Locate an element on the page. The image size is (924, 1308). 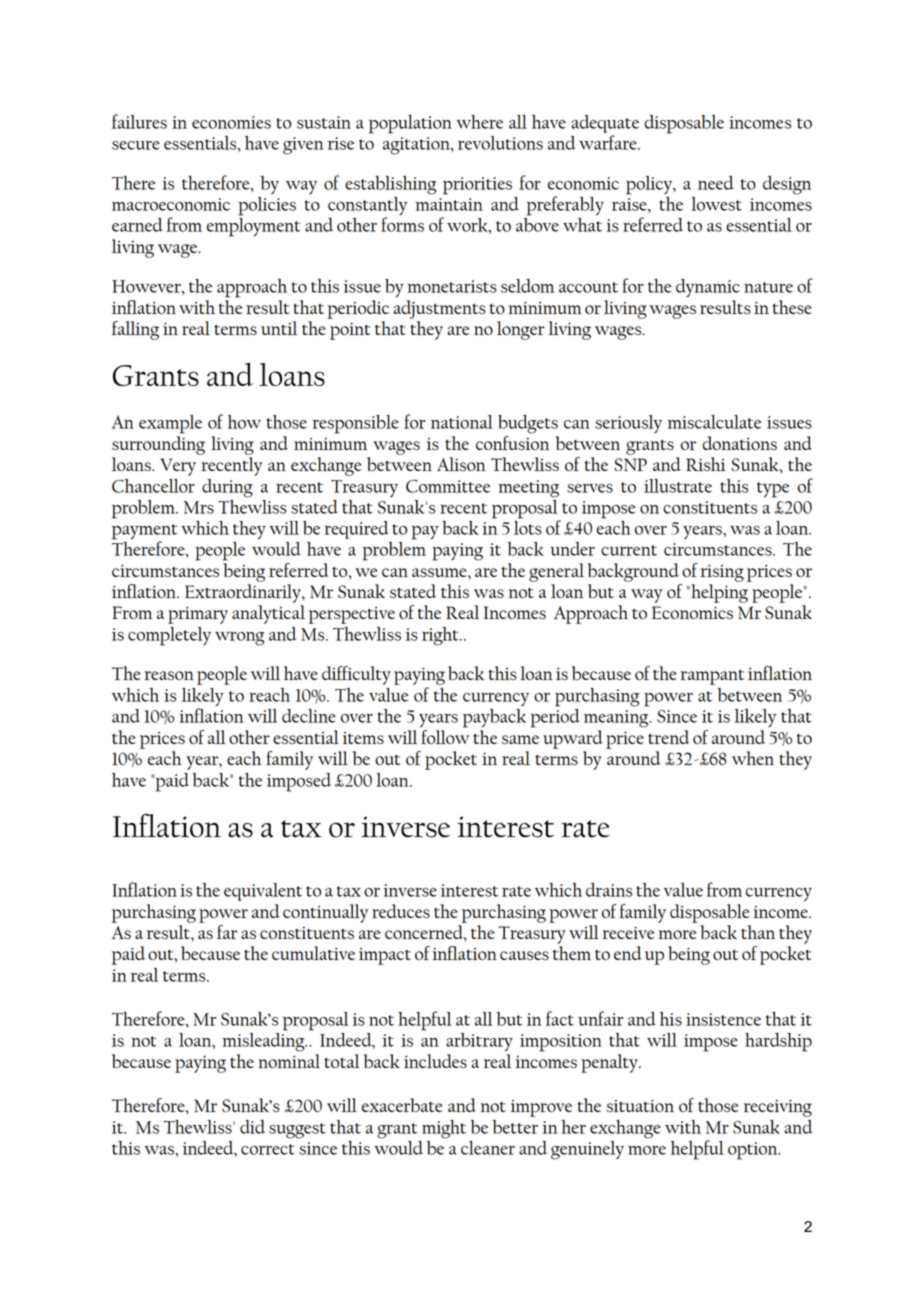
need is located at coordinates (716, 183).
